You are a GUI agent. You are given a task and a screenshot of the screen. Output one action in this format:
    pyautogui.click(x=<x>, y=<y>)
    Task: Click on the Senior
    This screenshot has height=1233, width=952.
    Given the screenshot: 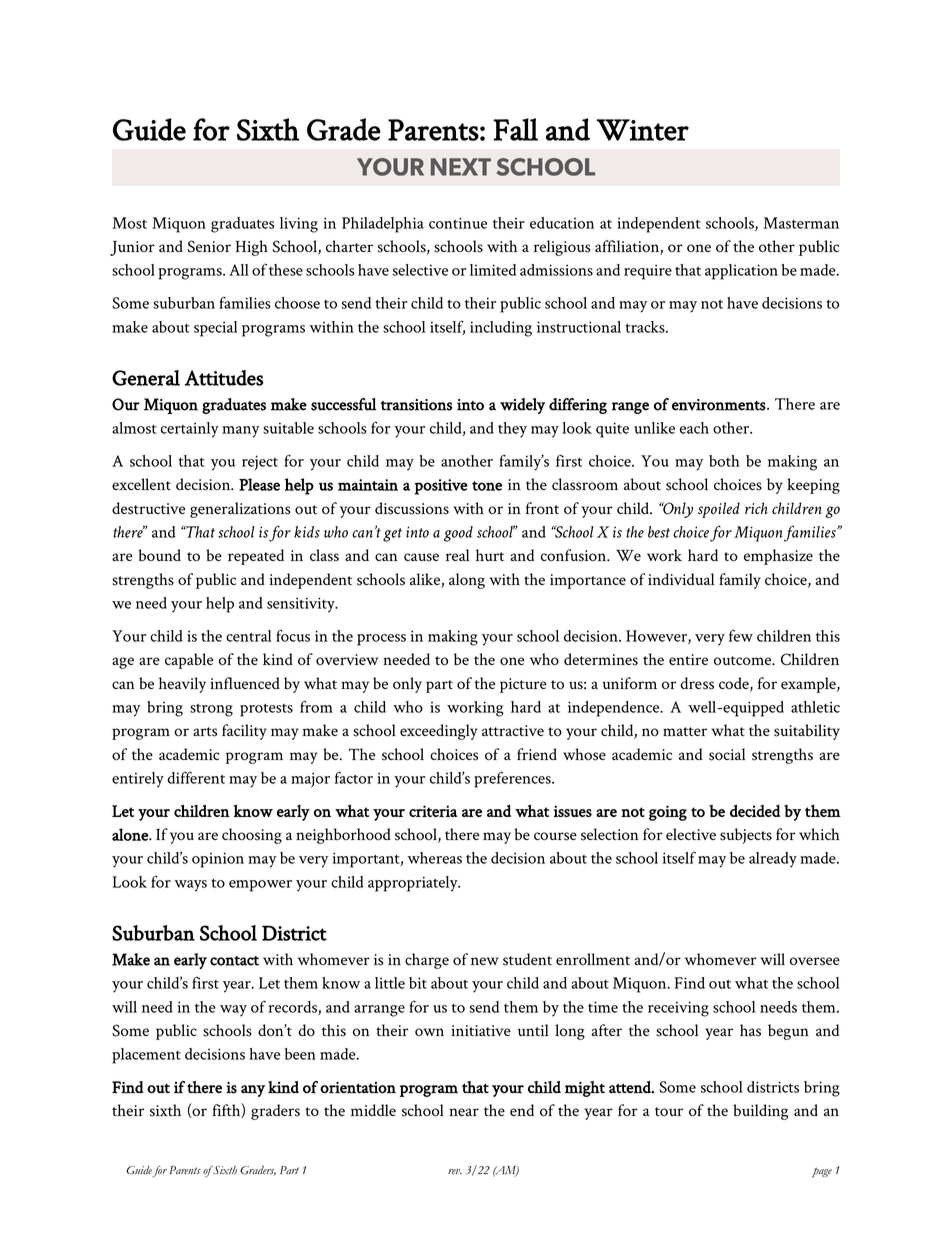 What is the action you would take?
    pyautogui.click(x=209, y=246)
